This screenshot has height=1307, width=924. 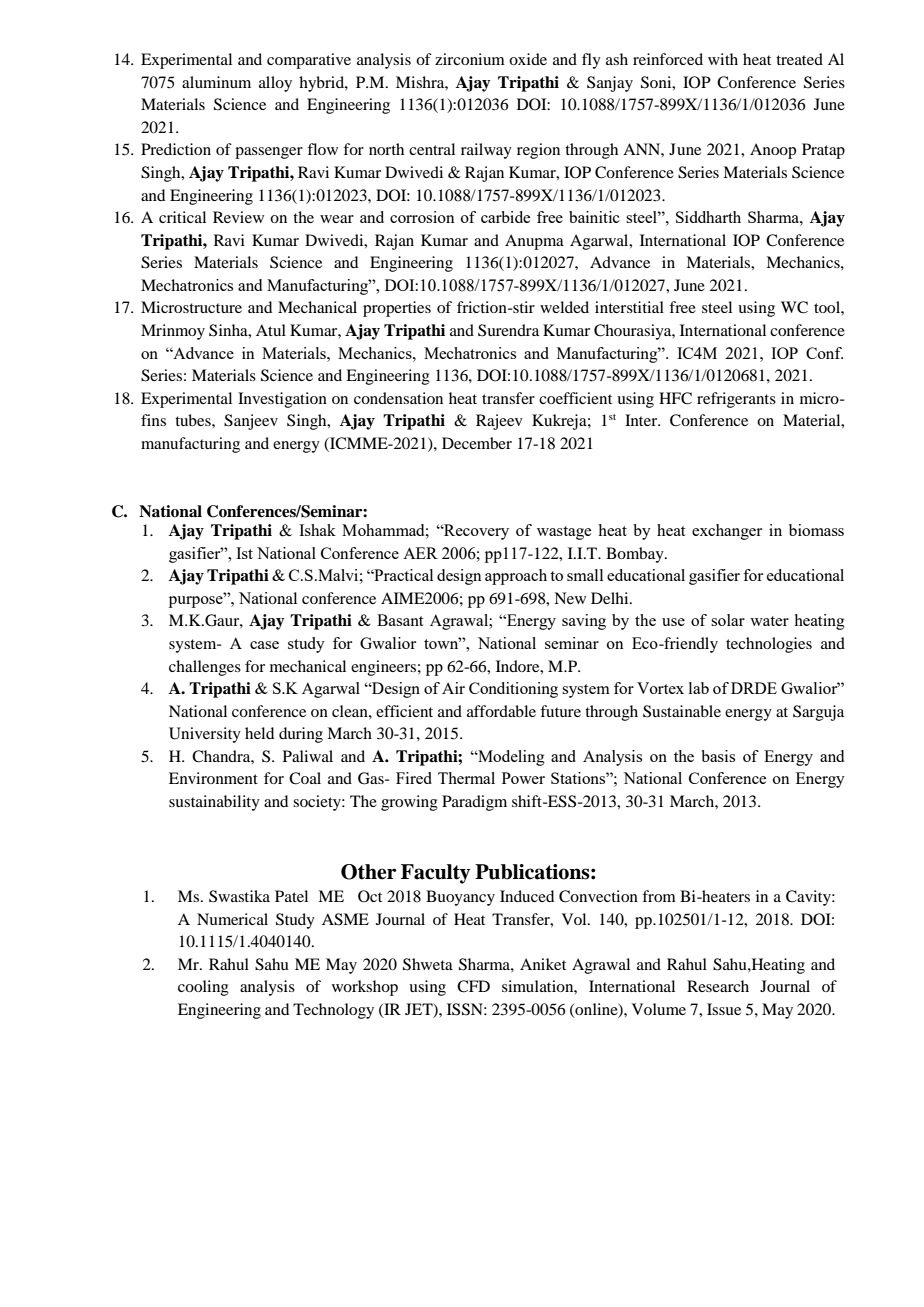 What do you see at coordinates (244, 553) in the screenshot?
I see `Ist` at bounding box center [244, 553].
